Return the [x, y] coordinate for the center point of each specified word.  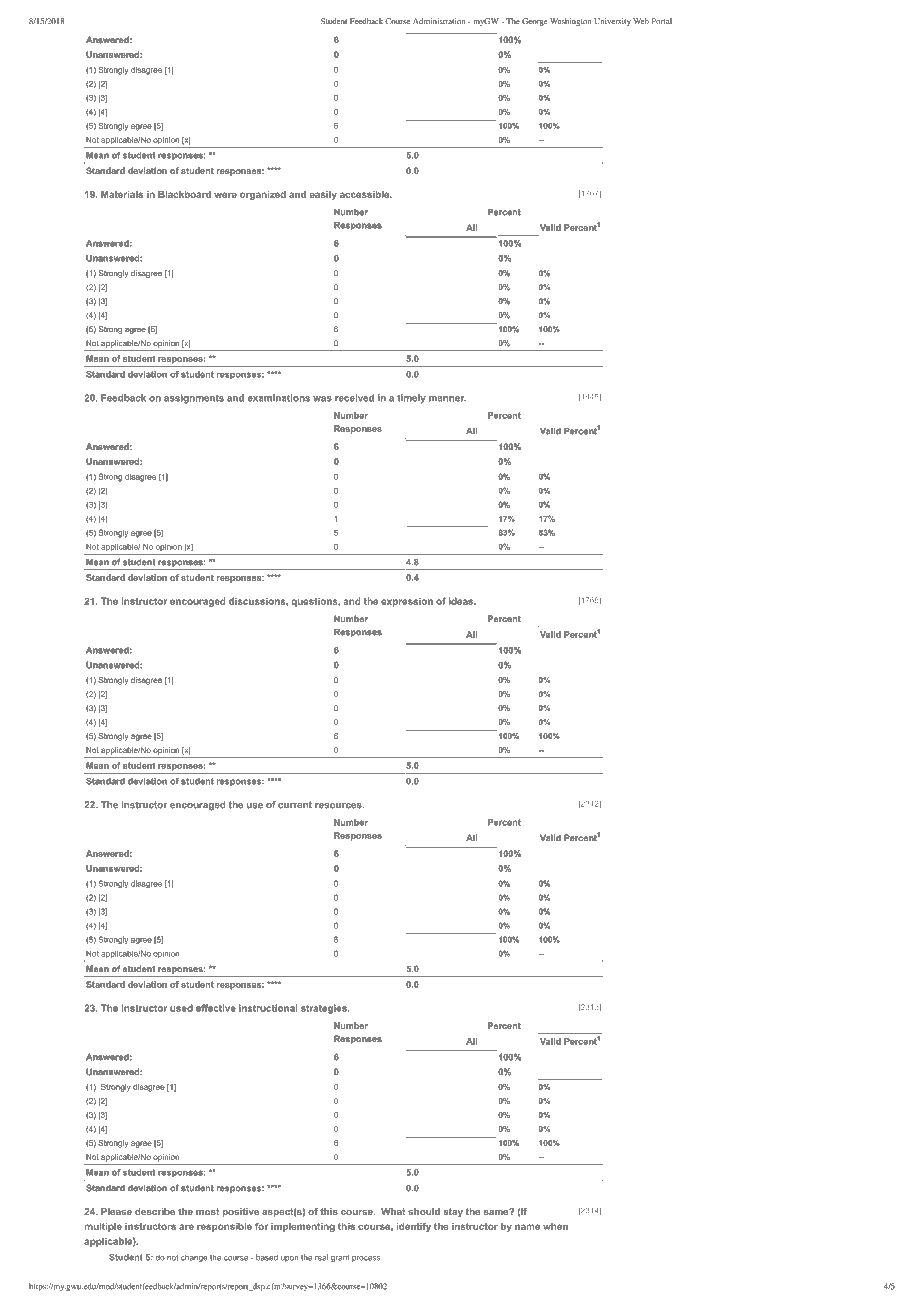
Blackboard [184, 194]
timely [411, 399]
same [497, 1212]
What [393, 1211]
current [295, 805]
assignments [194, 399]
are [186, 1227]
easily [323, 195]
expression [407, 602]
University [612, 22]
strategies [325, 1009]
